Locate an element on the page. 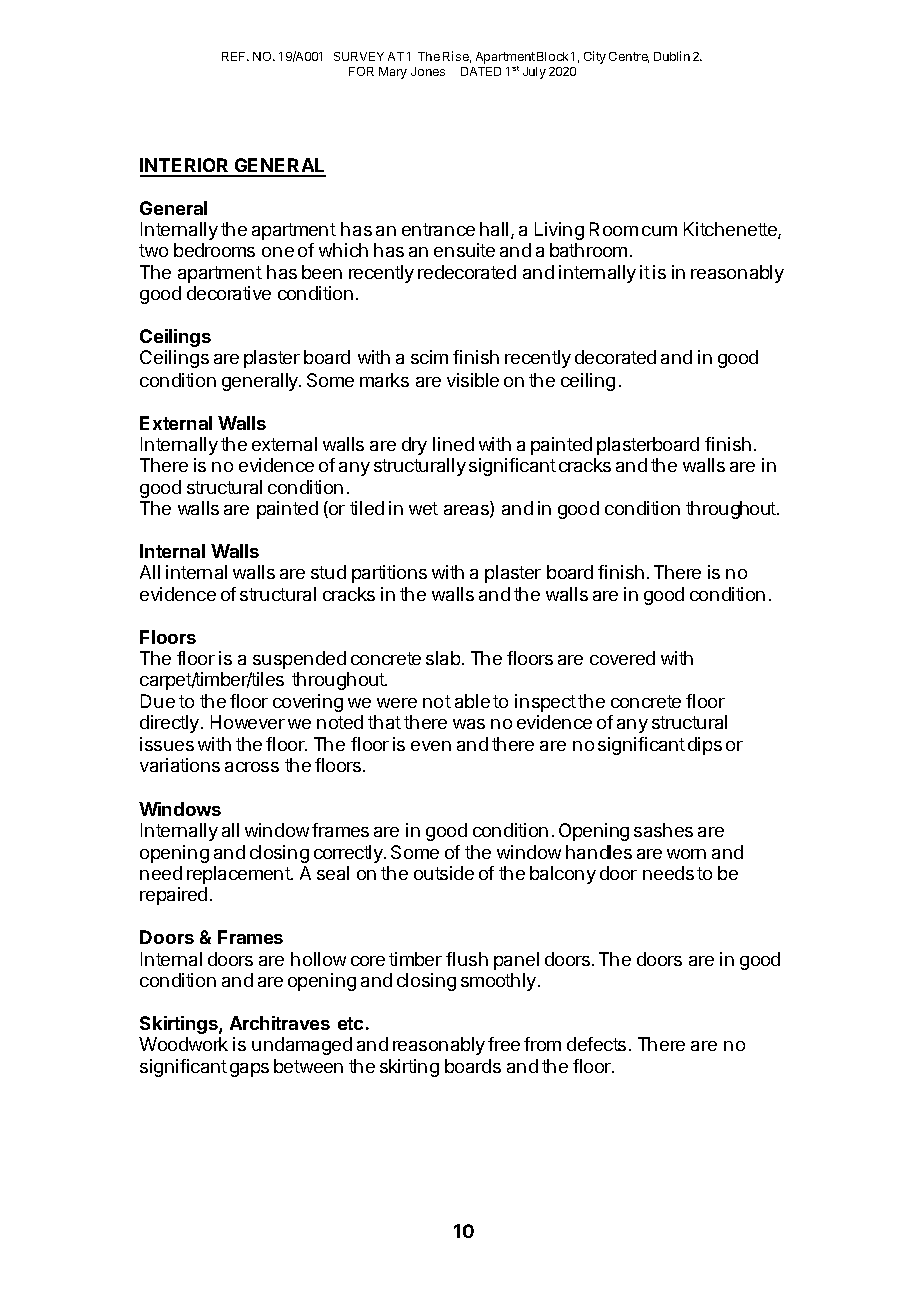  partitions is located at coordinates (389, 574).
